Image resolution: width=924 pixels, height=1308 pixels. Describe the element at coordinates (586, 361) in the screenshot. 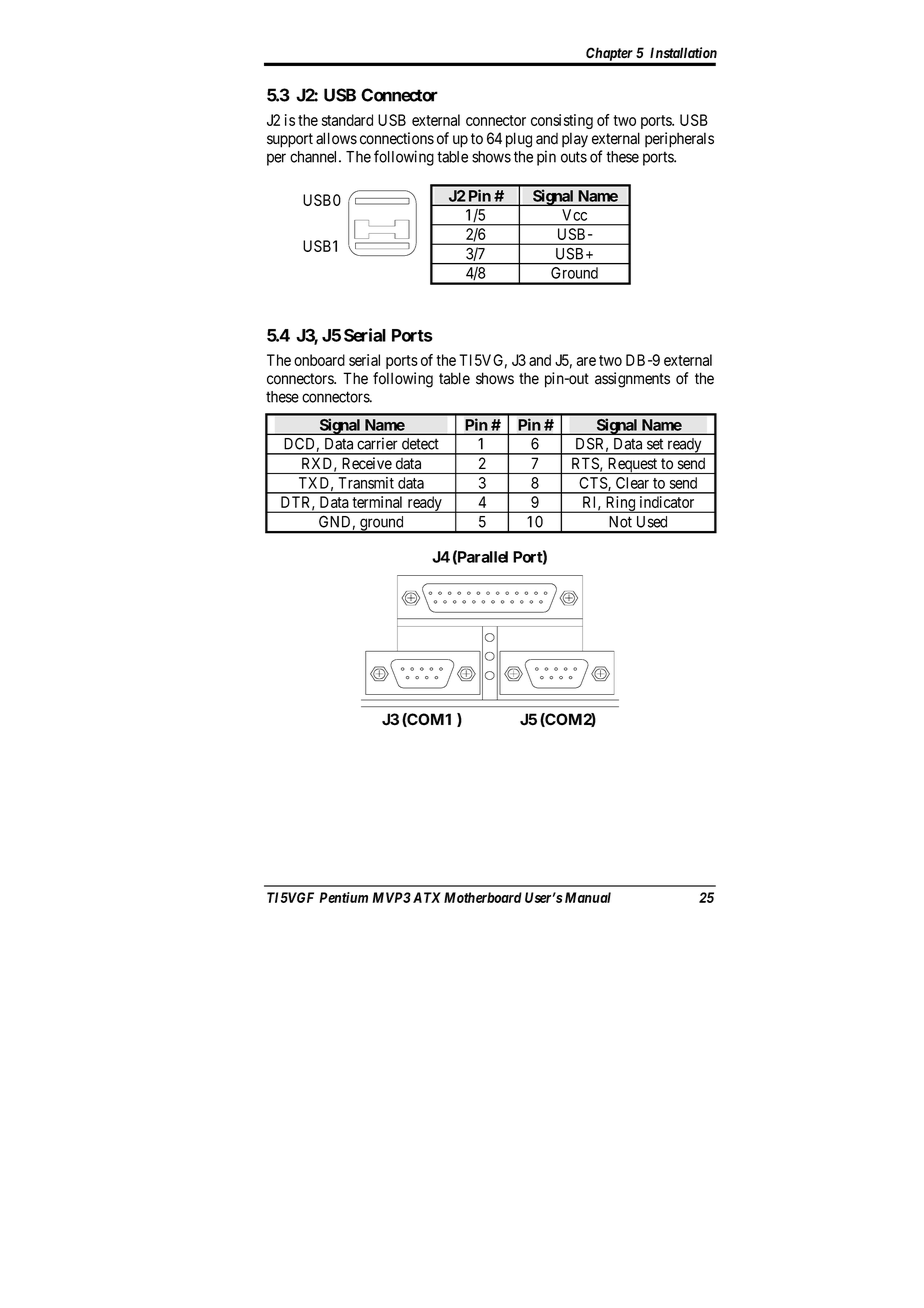

I see `are` at that location.
